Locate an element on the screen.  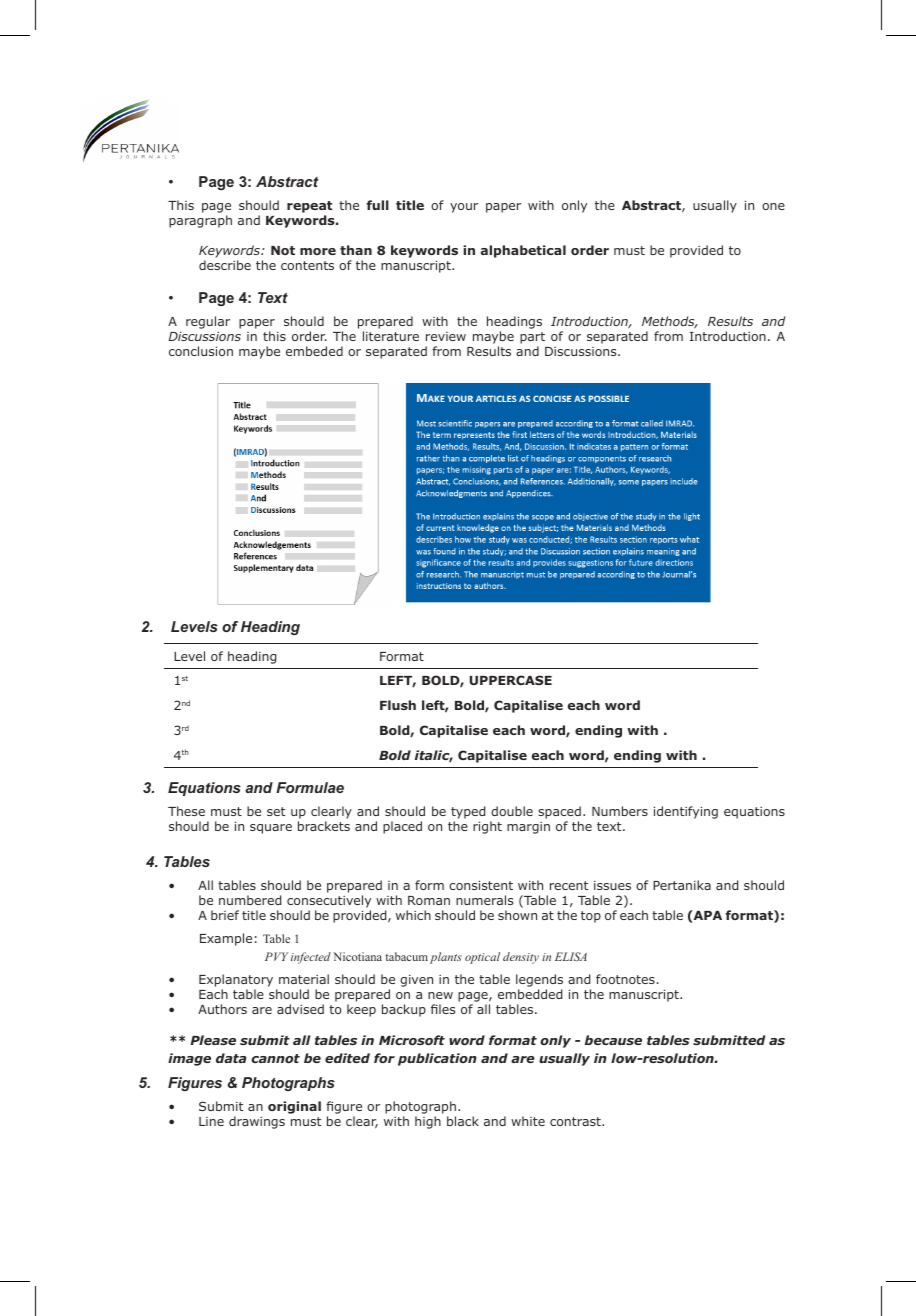
Flush is located at coordinates (398, 705).
